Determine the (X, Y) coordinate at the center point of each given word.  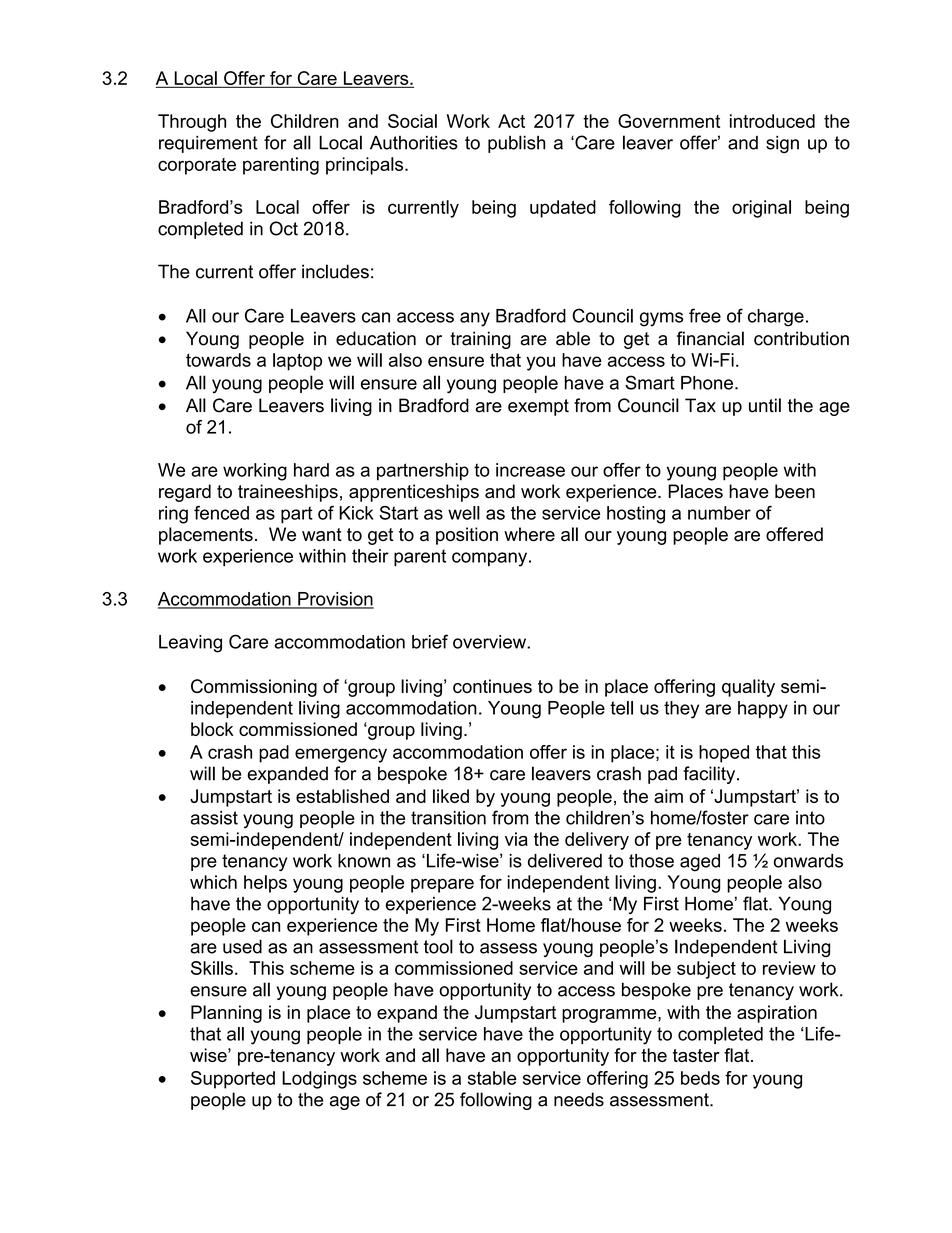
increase (530, 470)
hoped (724, 754)
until (765, 405)
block (212, 729)
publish (516, 144)
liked (451, 796)
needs (579, 1099)
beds (700, 1078)
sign (782, 144)
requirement (208, 144)
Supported (233, 1080)
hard (311, 470)
